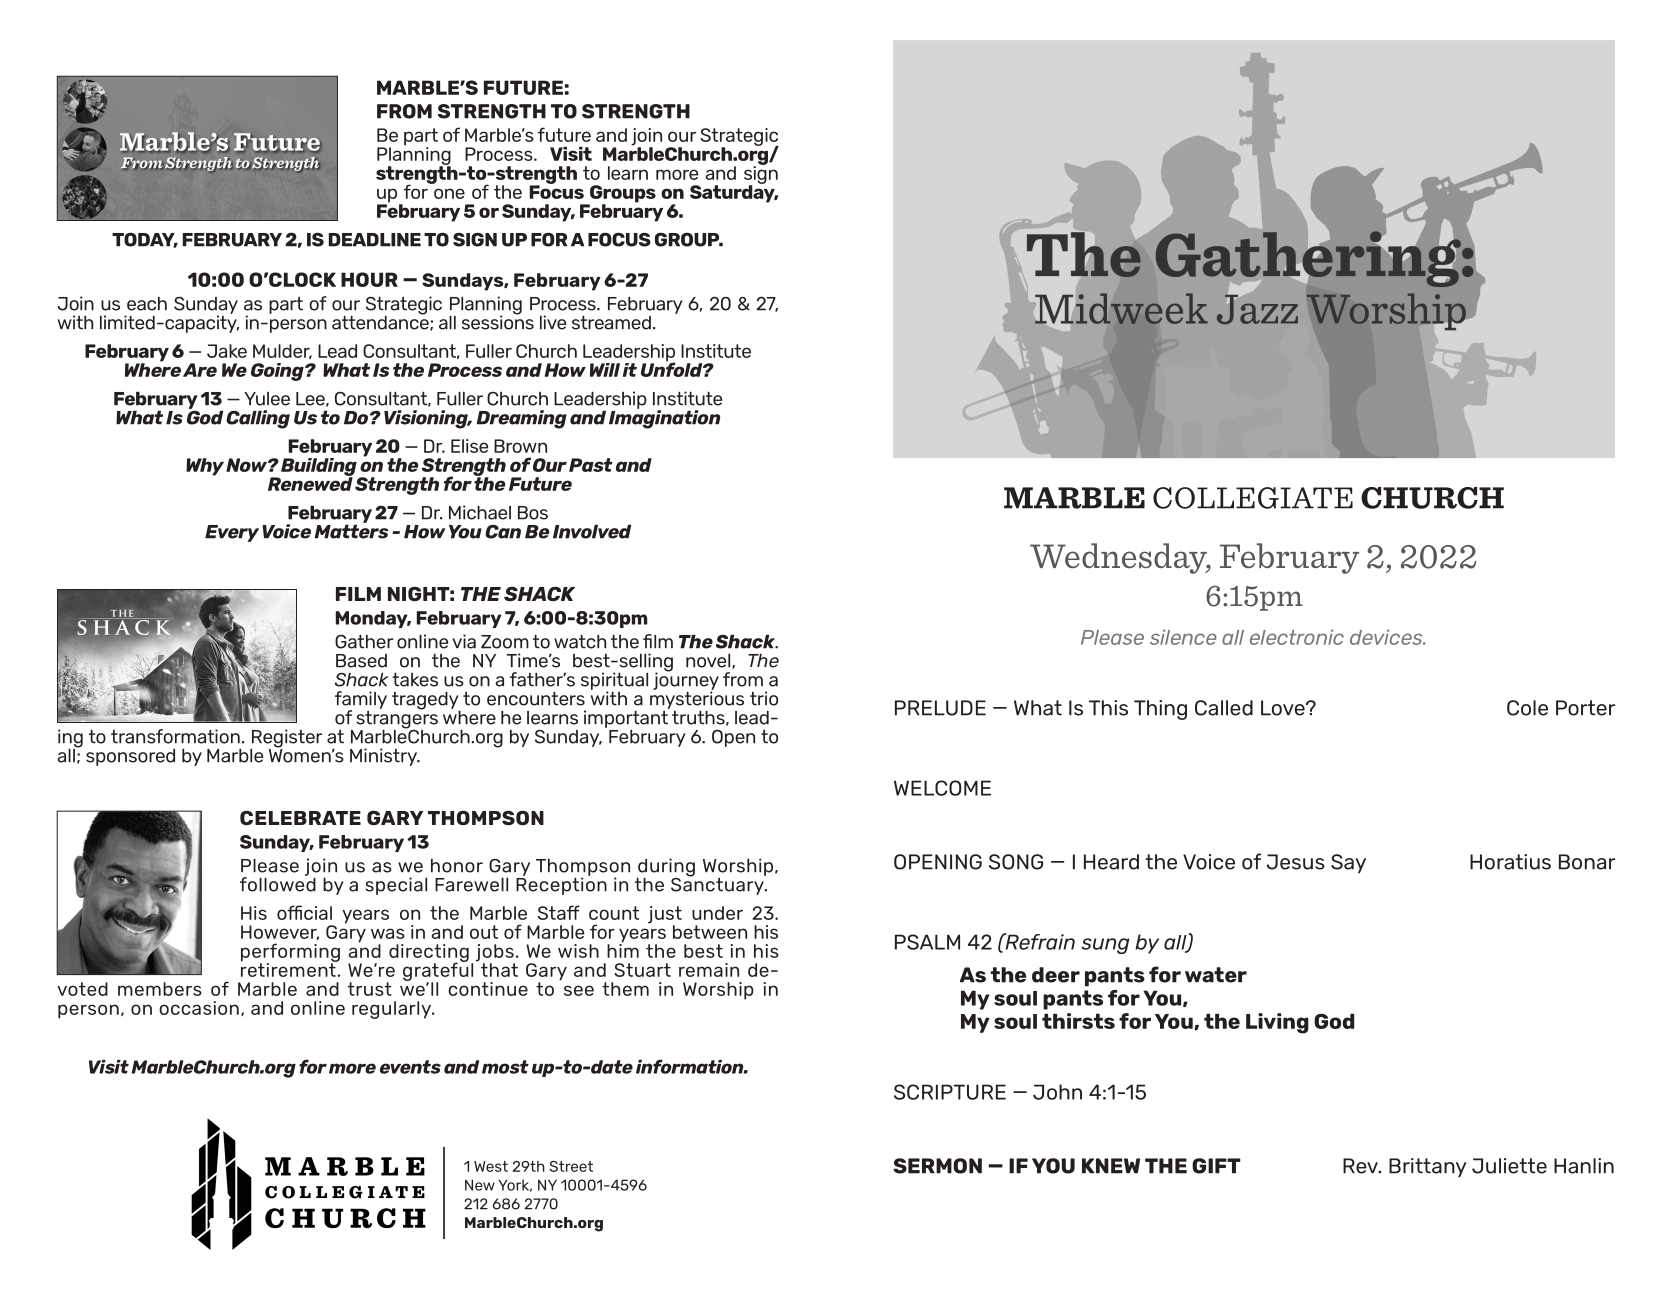 This page has width=1672, height=1292. I want to click on SERMON, so click(937, 1166).
